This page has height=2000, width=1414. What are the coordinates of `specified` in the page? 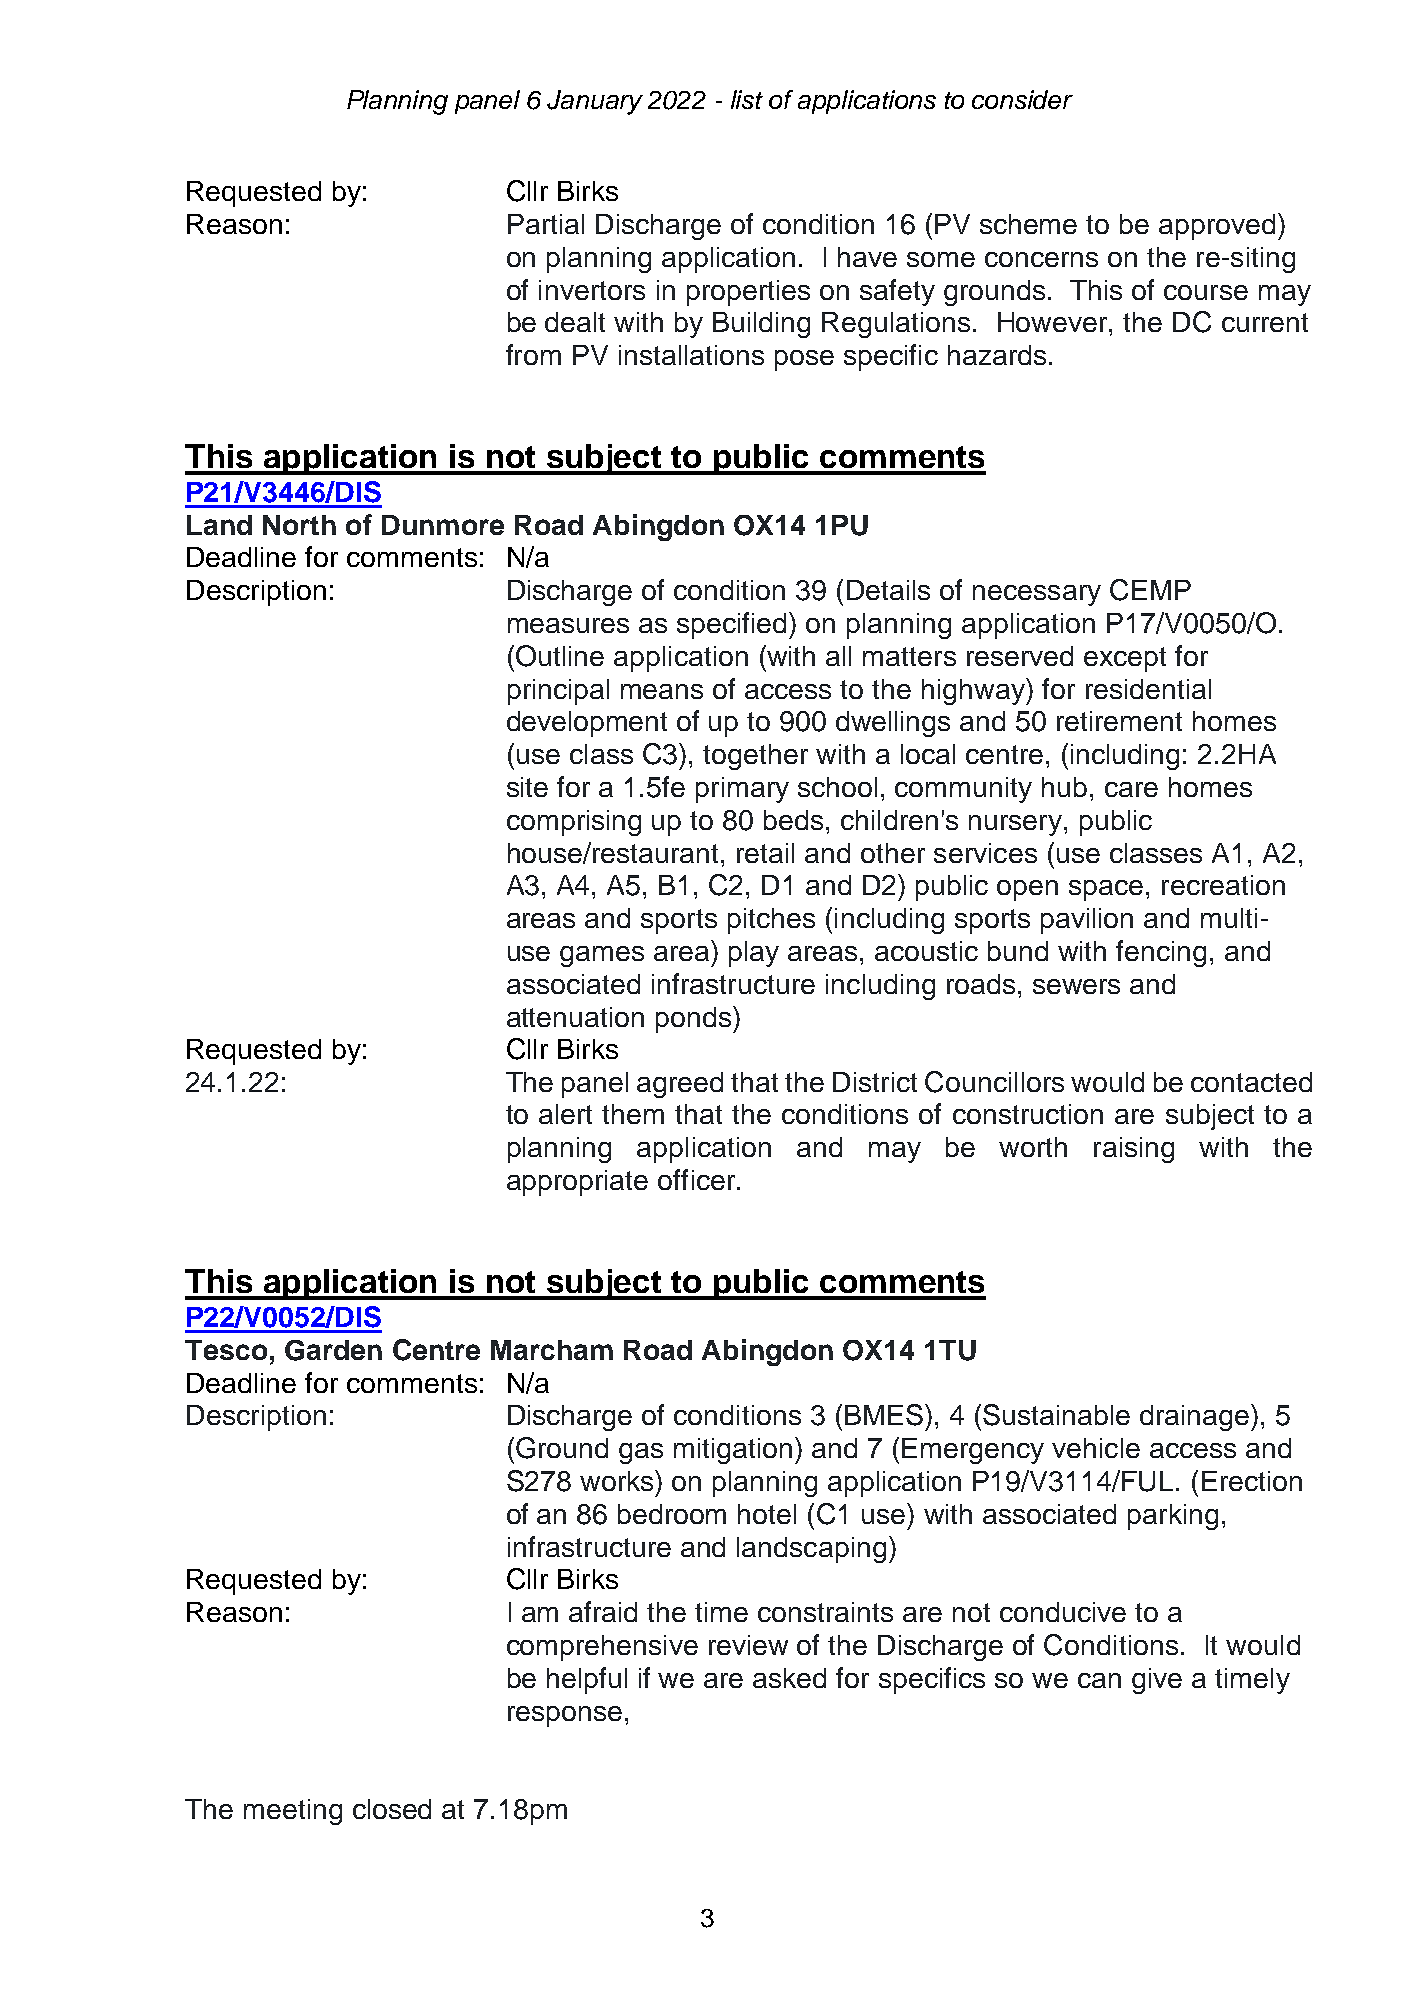 It's located at (733, 625).
